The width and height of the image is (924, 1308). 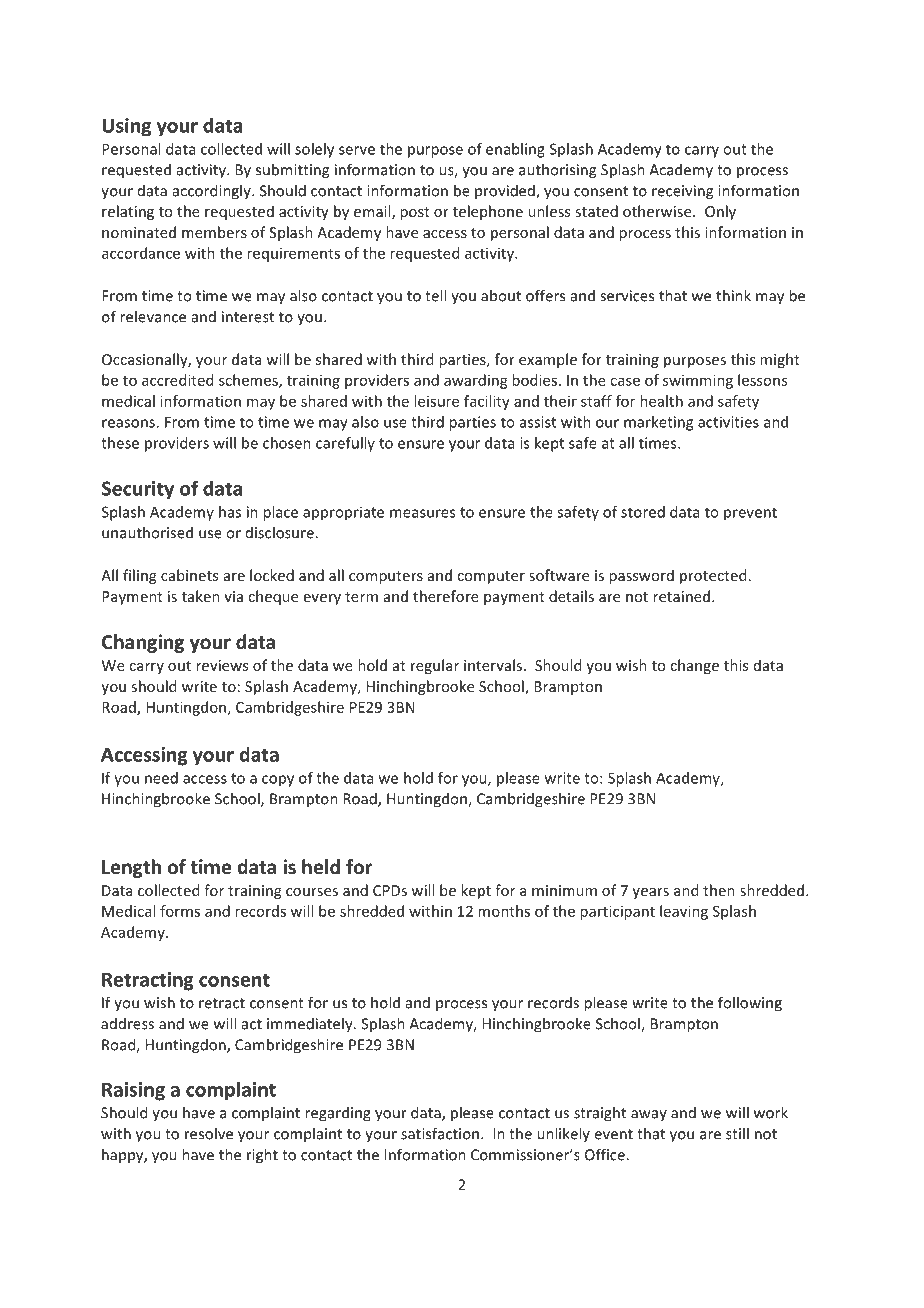 I want to click on reviews, so click(x=222, y=665).
